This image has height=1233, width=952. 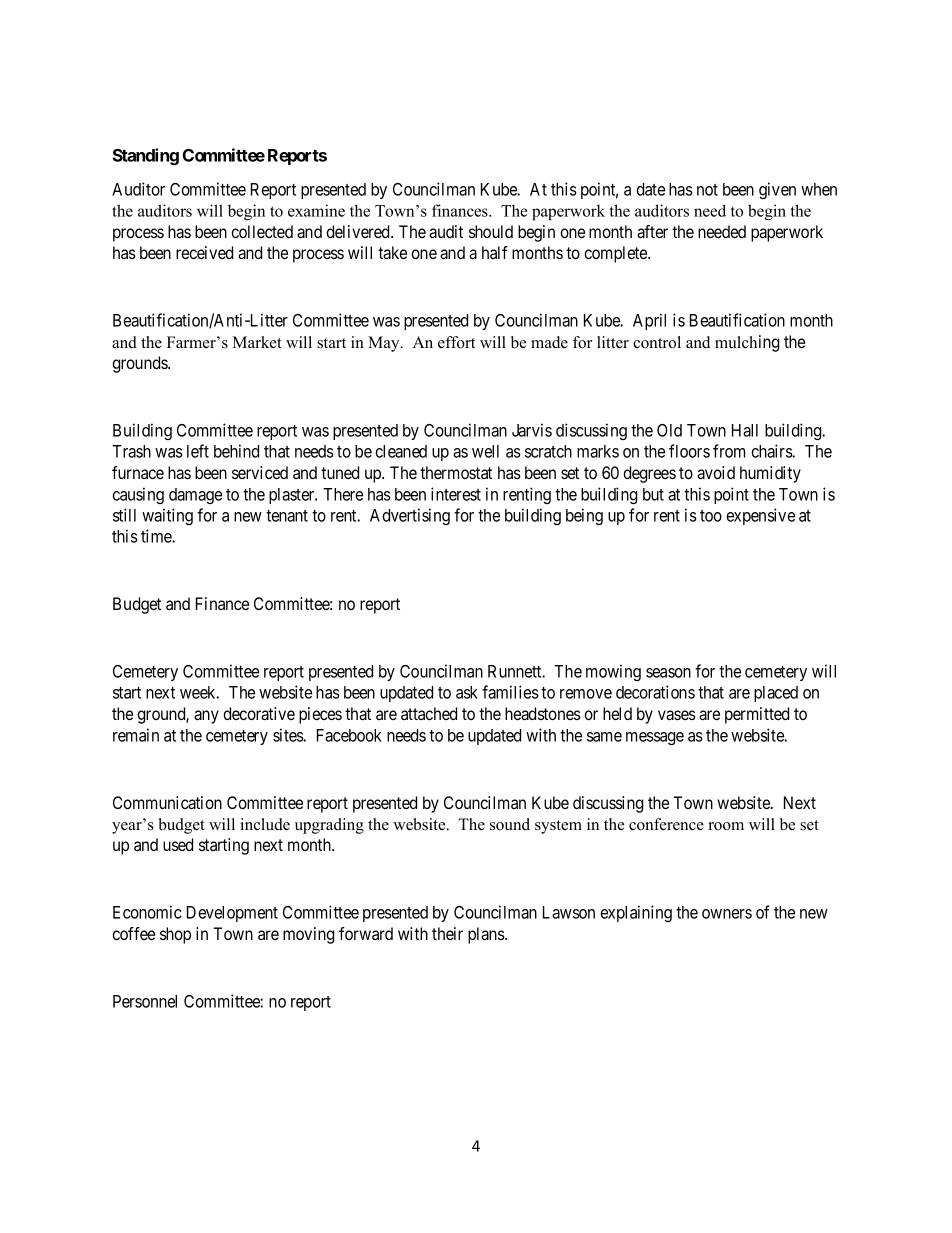 What do you see at coordinates (727, 914) in the image?
I see `owners` at bounding box center [727, 914].
